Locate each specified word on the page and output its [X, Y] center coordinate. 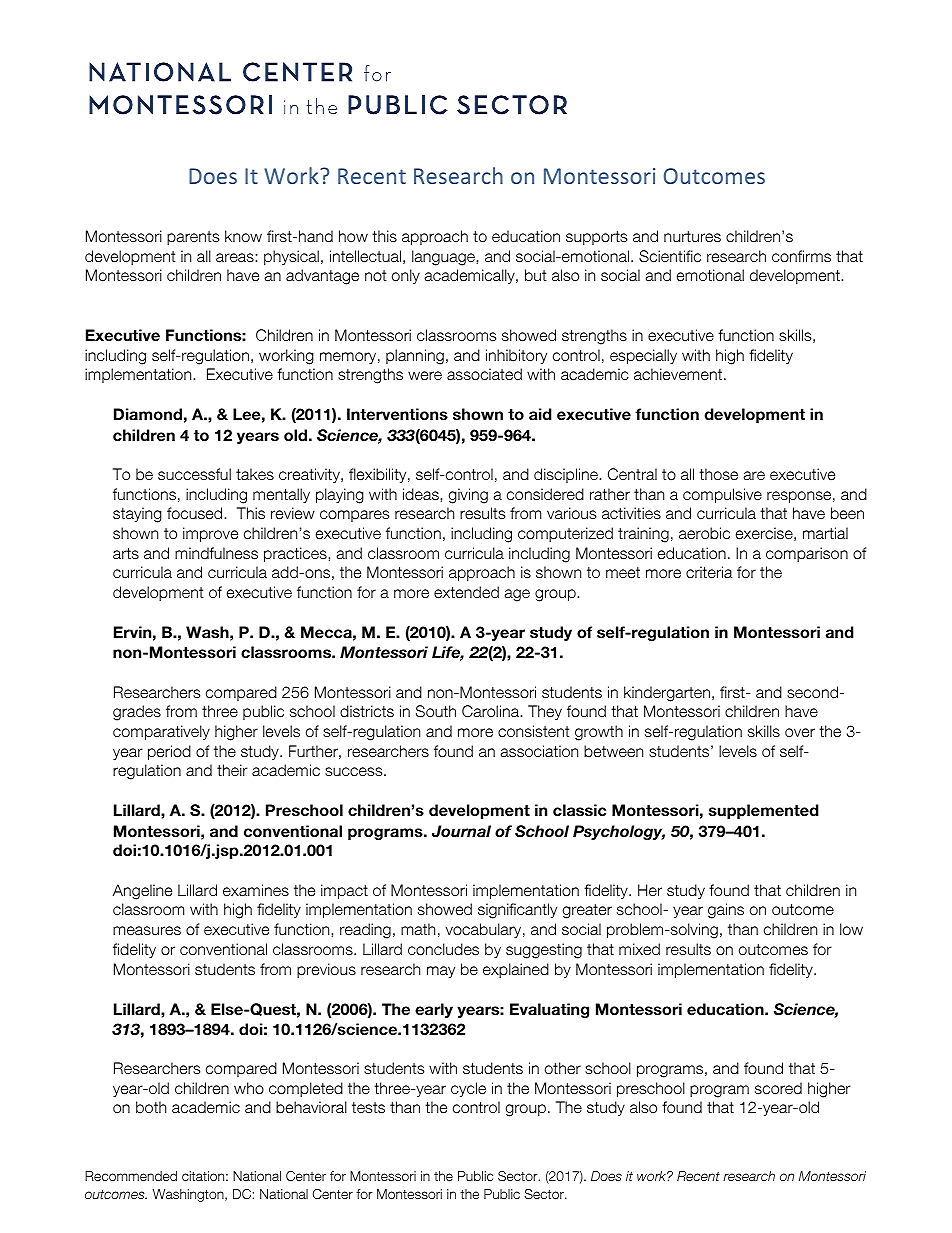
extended [466, 592]
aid [540, 414]
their [232, 770]
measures [147, 930]
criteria [709, 572]
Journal [461, 831]
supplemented [764, 811]
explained [516, 970]
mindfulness [216, 553]
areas [236, 257]
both [151, 1107]
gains [726, 911]
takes [255, 474]
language [444, 258]
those [718, 474]
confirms [801, 256]
